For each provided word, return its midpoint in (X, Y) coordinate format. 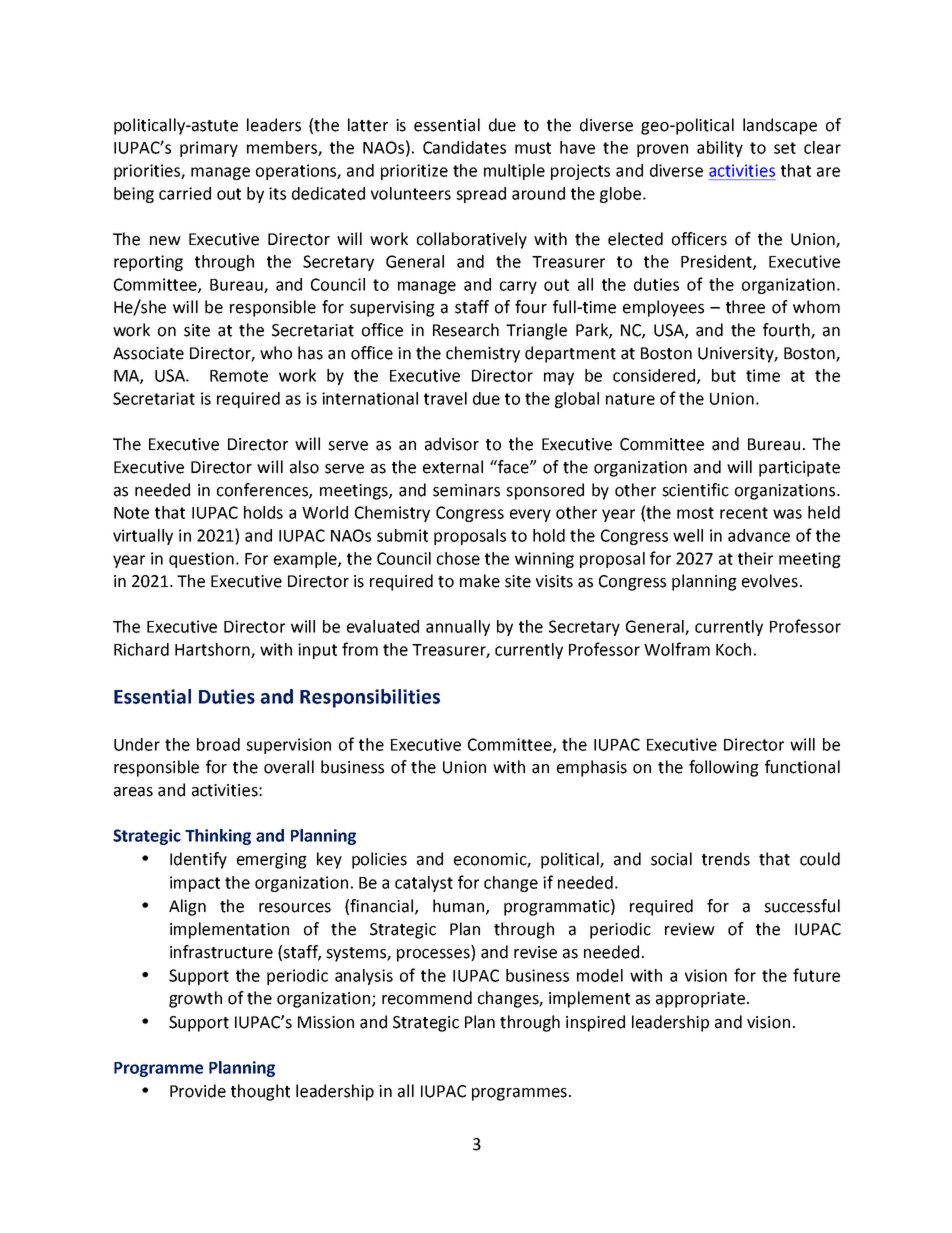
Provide (198, 1091)
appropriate (700, 1000)
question (201, 560)
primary (209, 149)
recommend (427, 998)
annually (458, 628)
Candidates (464, 147)
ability (720, 149)
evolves (770, 581)
